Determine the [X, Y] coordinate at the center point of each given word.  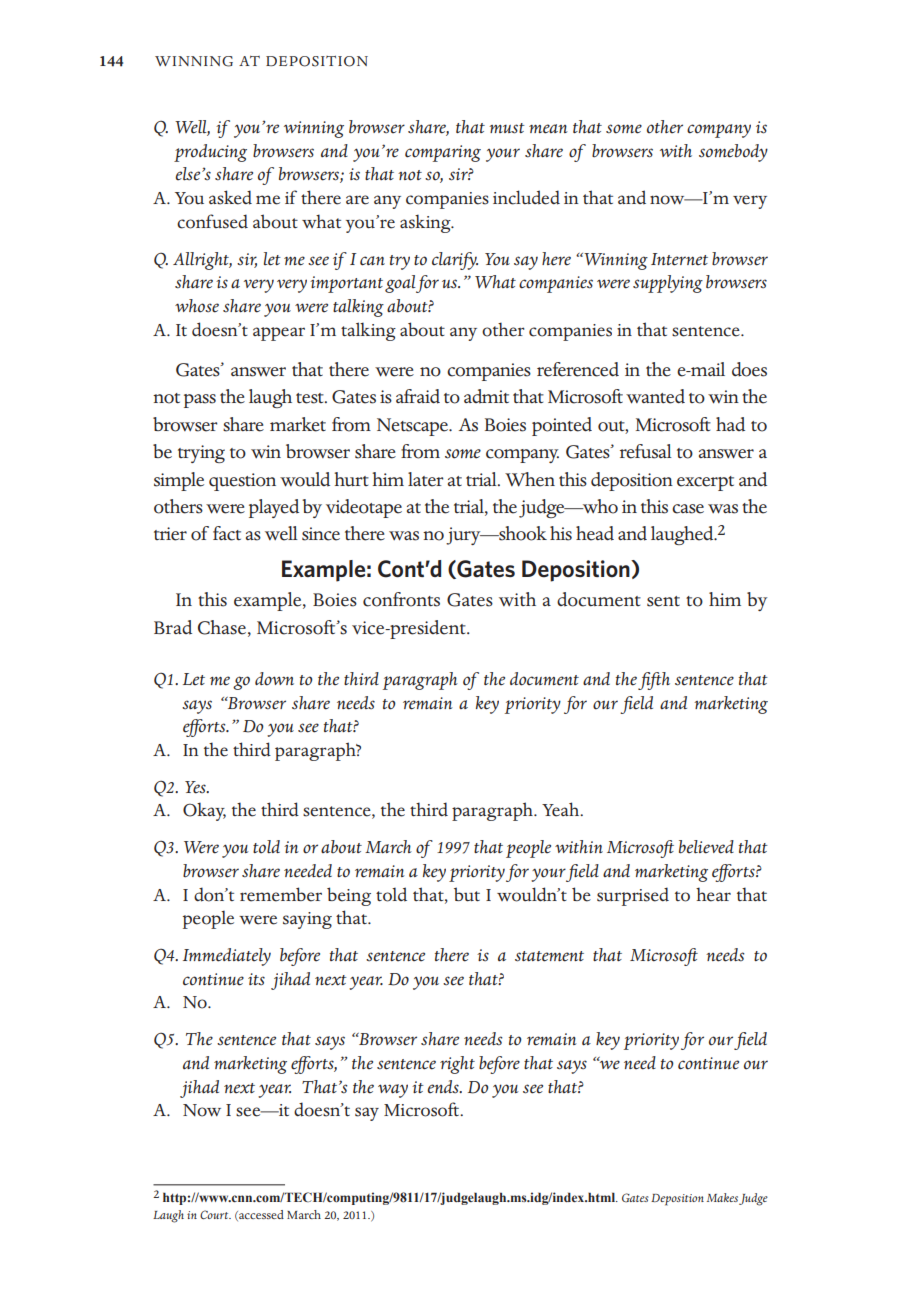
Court [215, 1214]
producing [210, 153]
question [242, 482]
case [688, 509]
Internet [679, 259]
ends [444, 1087]
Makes [722, 1197]
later [426, 479]
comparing [443, 153]
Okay [204, 811]
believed [706, 847]
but [467, 894]
